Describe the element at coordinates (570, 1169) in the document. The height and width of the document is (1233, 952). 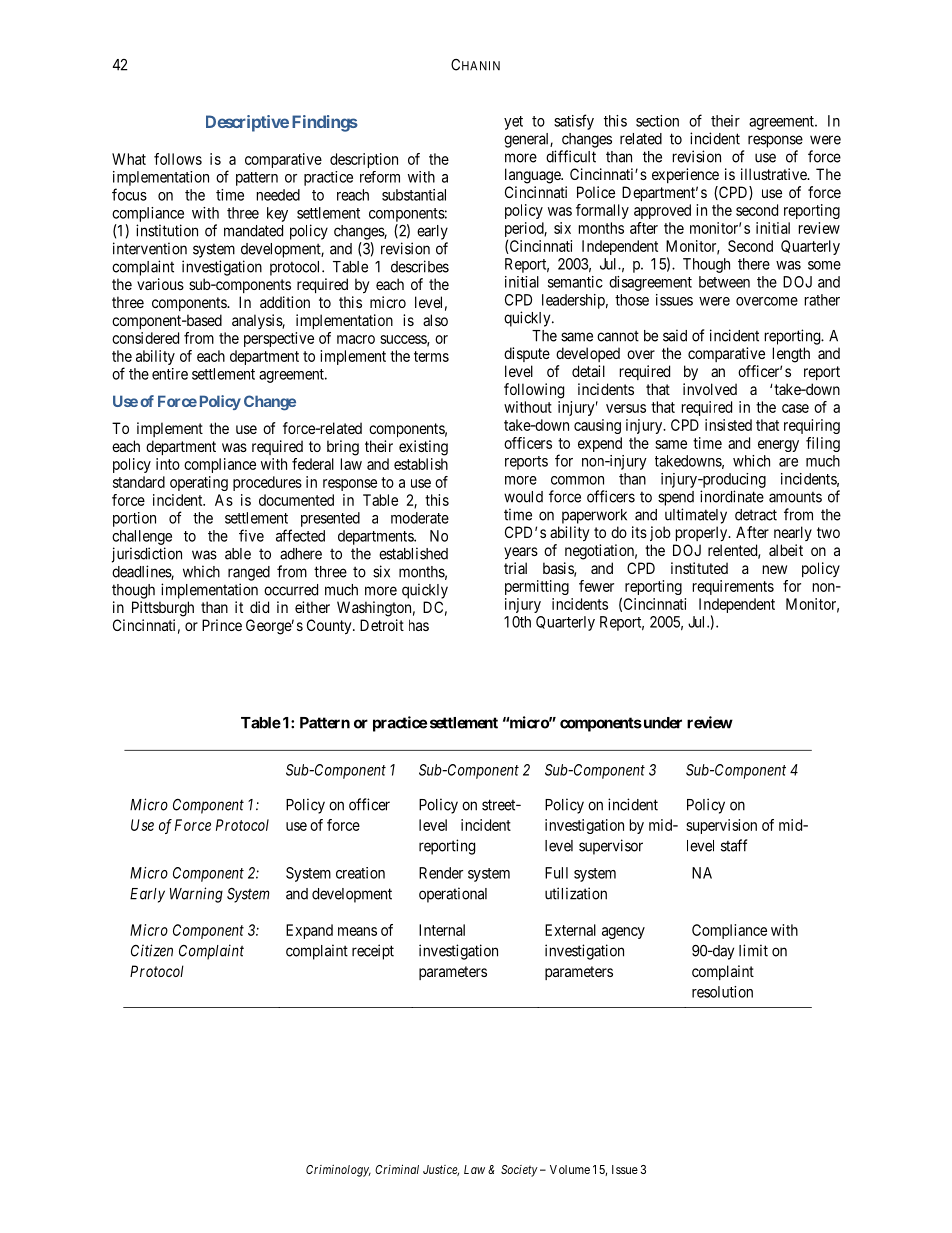
I see `Volume` at that location.
